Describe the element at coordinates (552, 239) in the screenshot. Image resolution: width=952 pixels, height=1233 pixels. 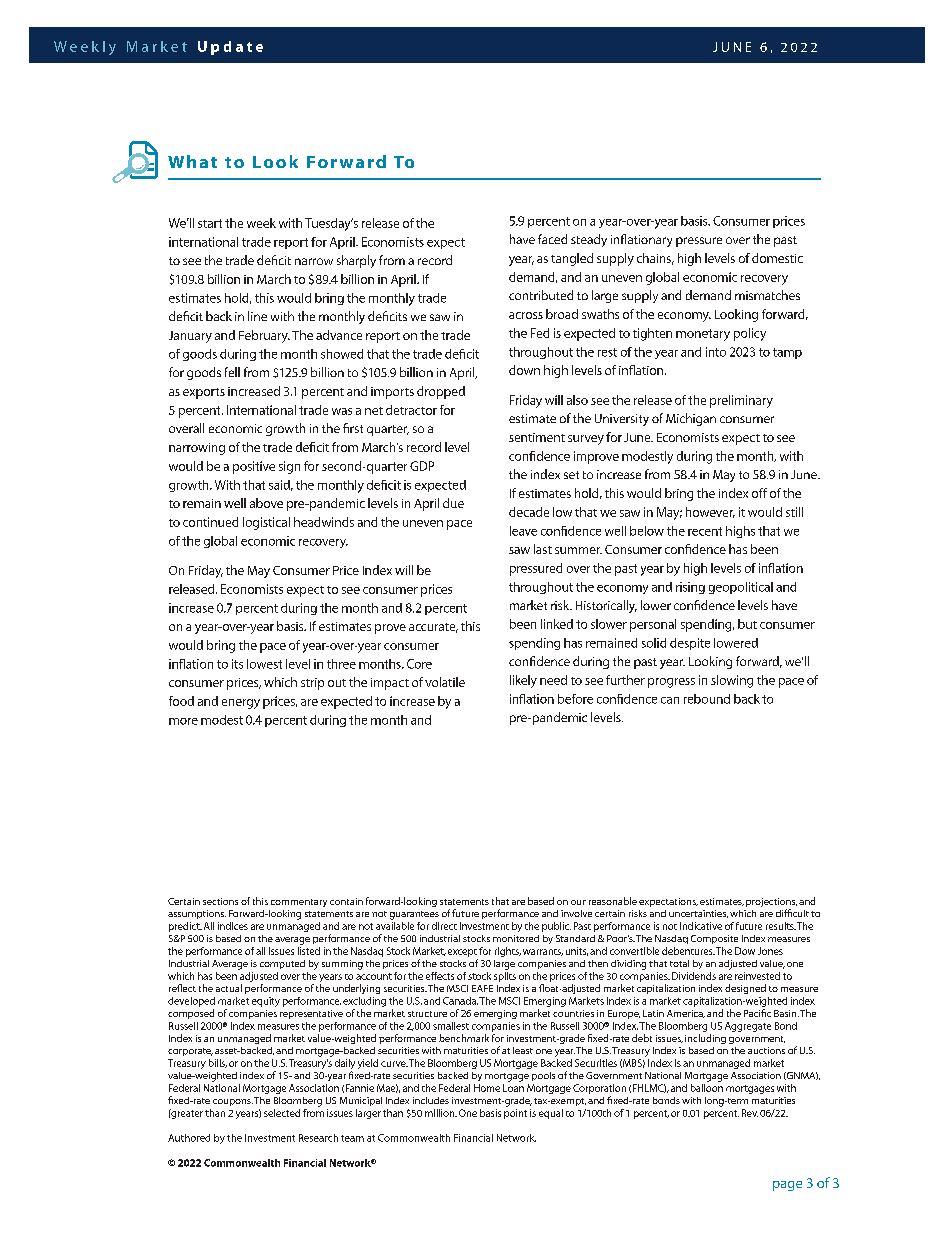
I see `faced` at that location.
